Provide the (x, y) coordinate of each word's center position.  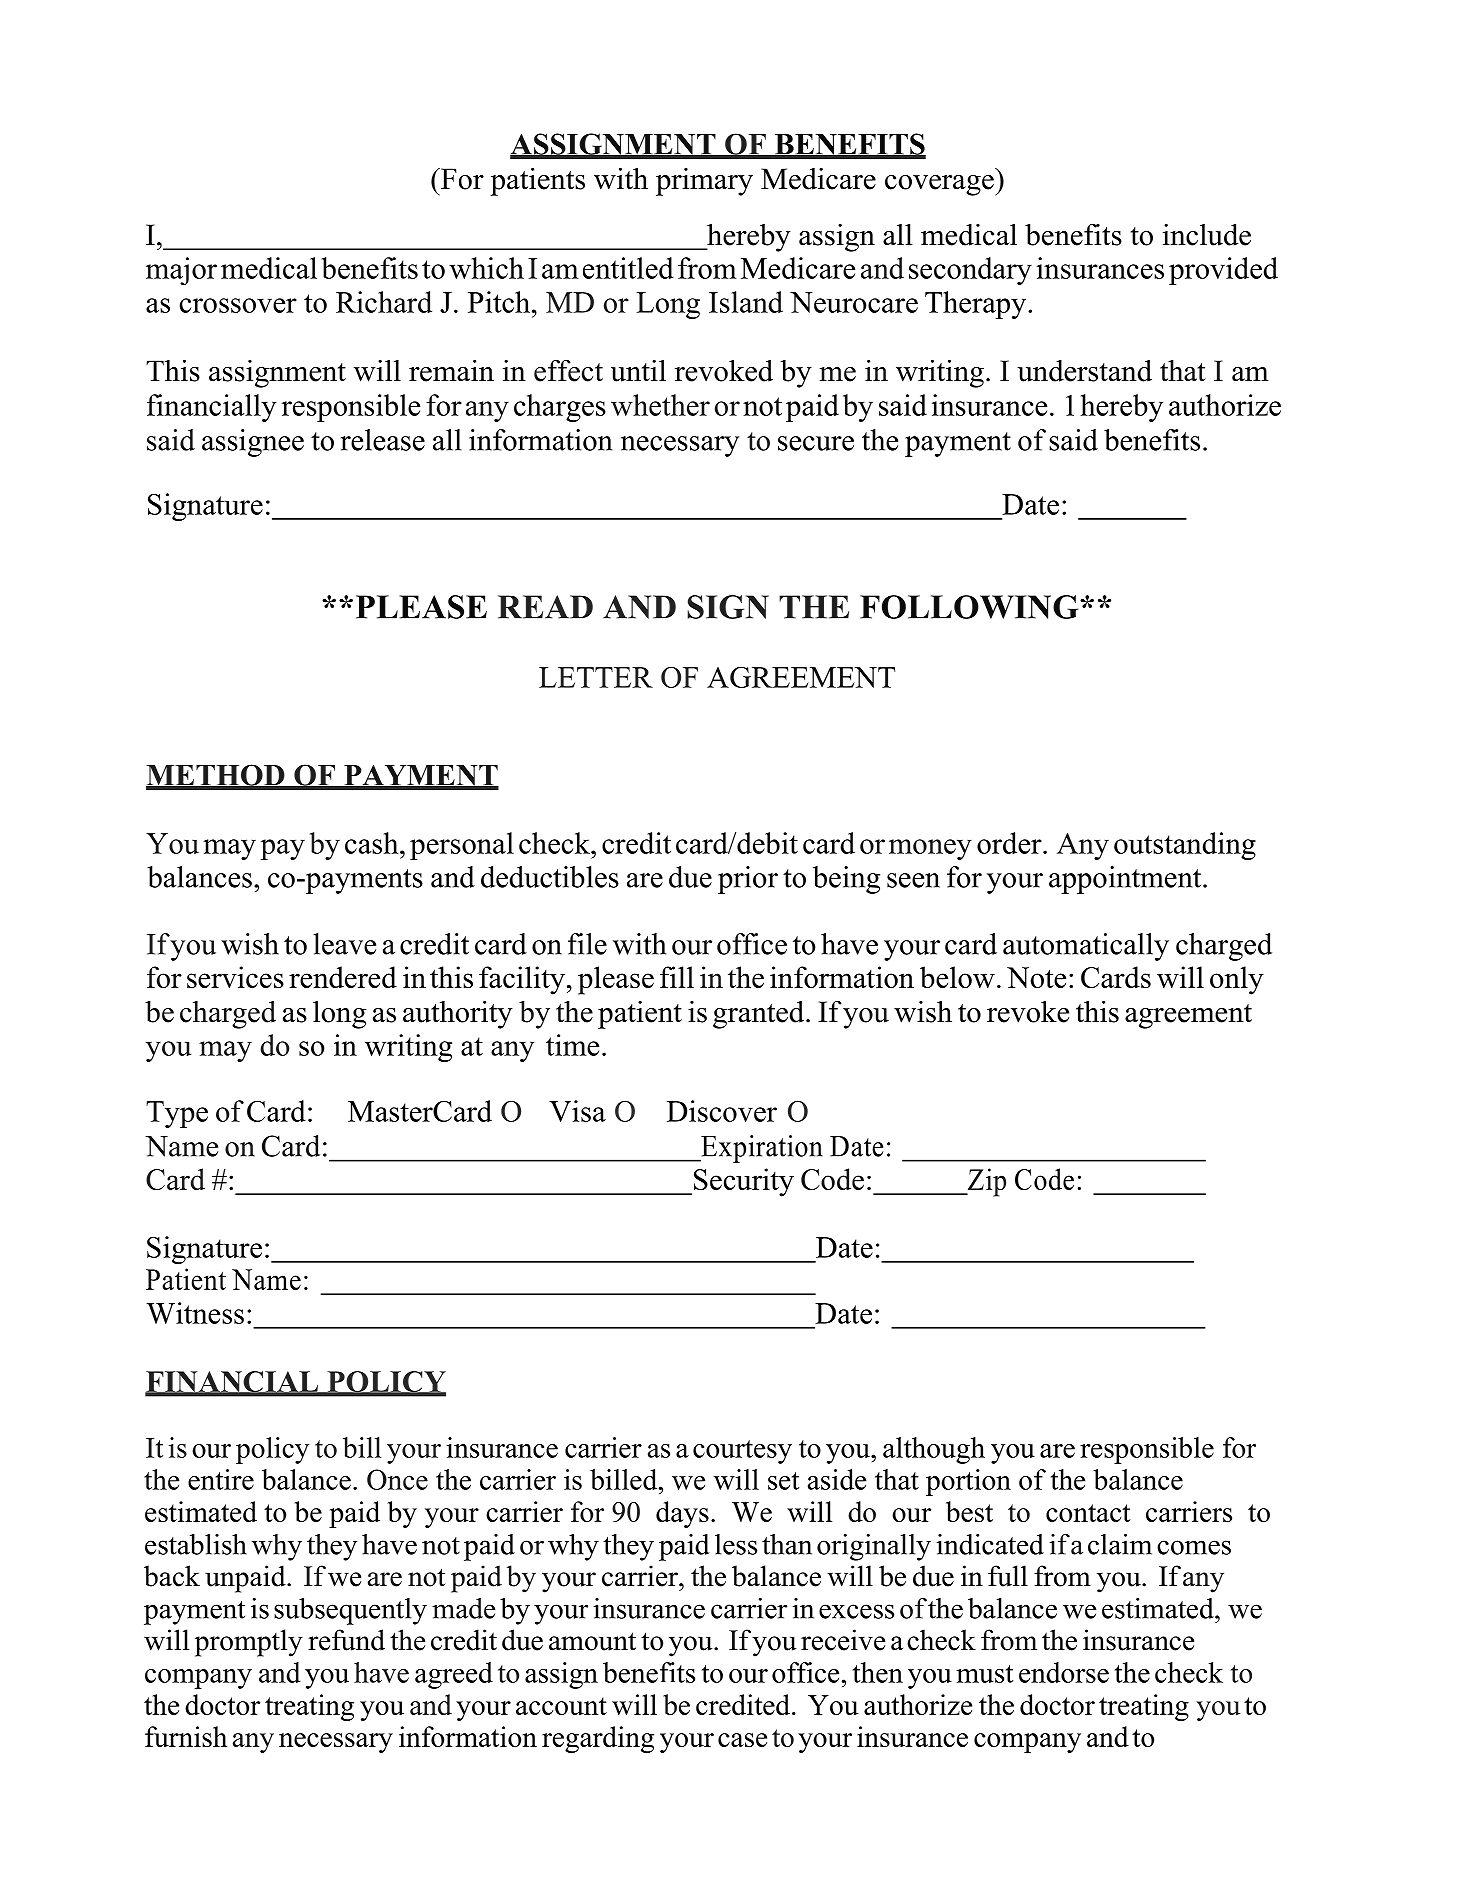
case (742, 1740)
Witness (195, 1313)
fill (677, 977)
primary (704, 182)
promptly (249, 1643)
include (1207, 234)
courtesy (742, 1452)
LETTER (596, 677)
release (383, 440)
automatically (1086, 947)
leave (344, 944)
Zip (985, 1182)
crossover (238, 305)
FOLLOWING (970, 607)
